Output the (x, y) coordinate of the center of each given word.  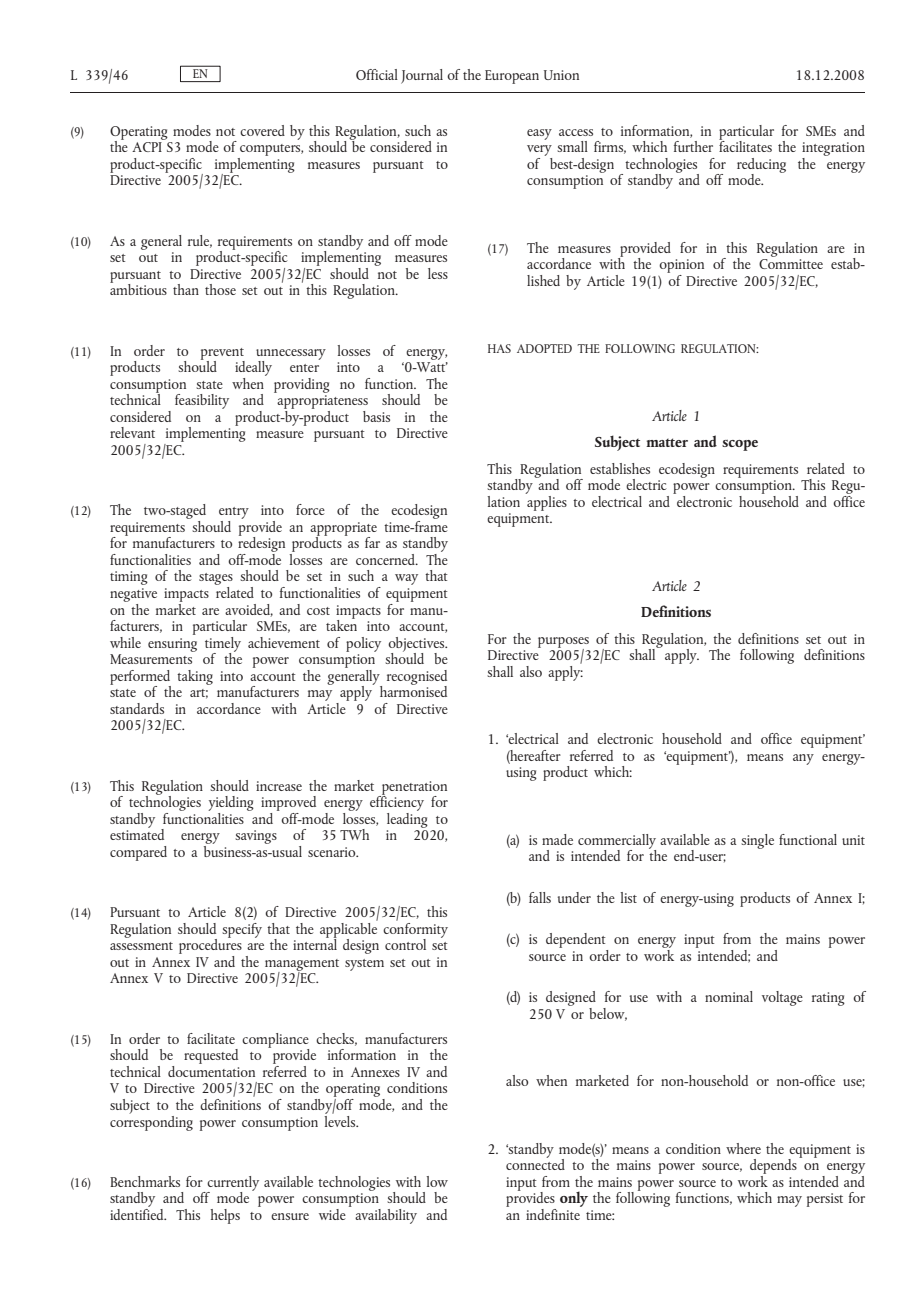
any (803, 759)
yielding (231, 805)
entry (234, 513)
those (220, 289)
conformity (415, 930)
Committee (791, 264)
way (406, 579)
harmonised (413, 690)
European (512, 77)
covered (262, 130)
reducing (761, 166)
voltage (782, 998)
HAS (499, 348)
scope (740, 445)
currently (232, 1184)
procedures (210, 947)
